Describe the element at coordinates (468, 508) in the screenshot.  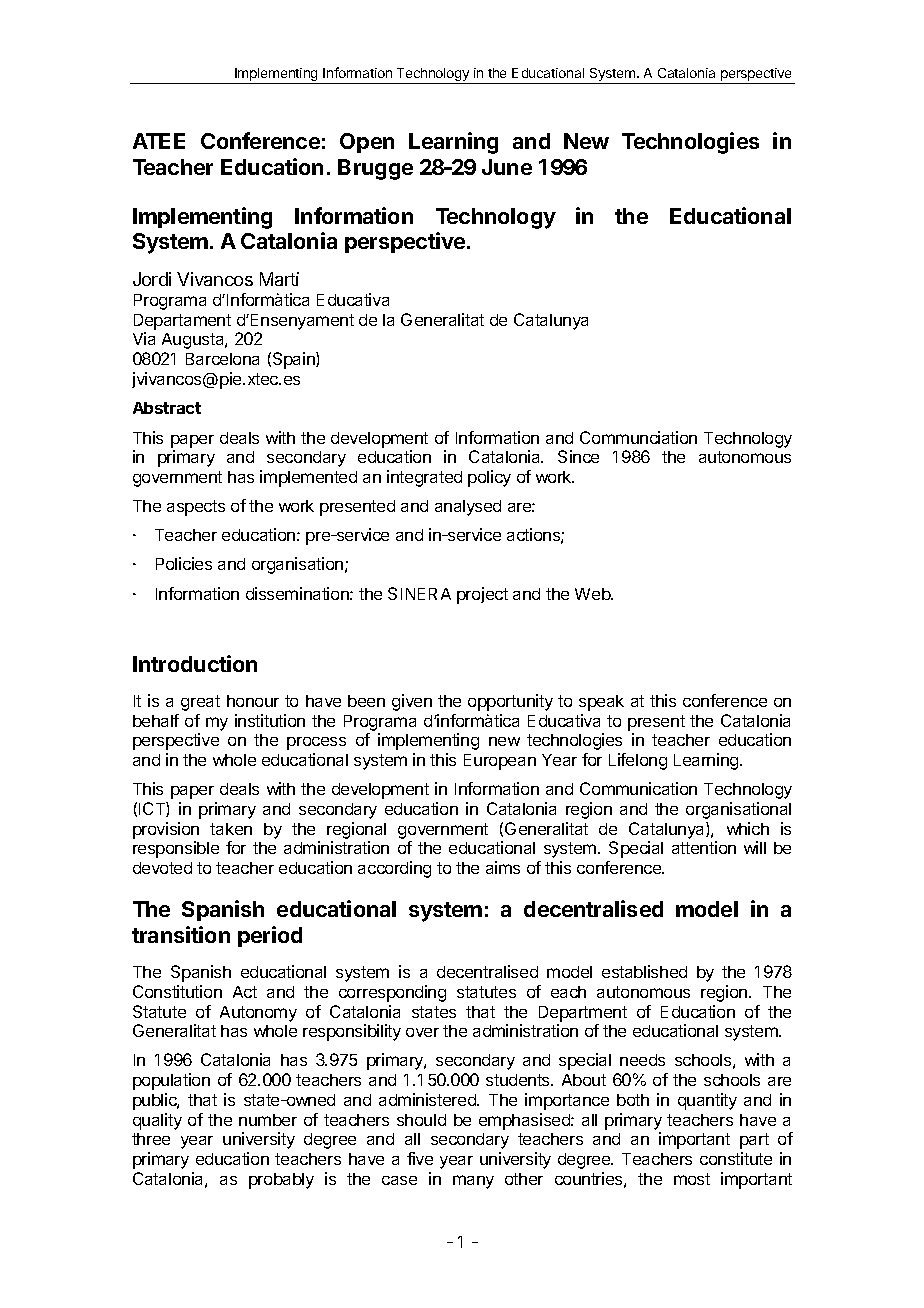
I see `analysed` at that location.
